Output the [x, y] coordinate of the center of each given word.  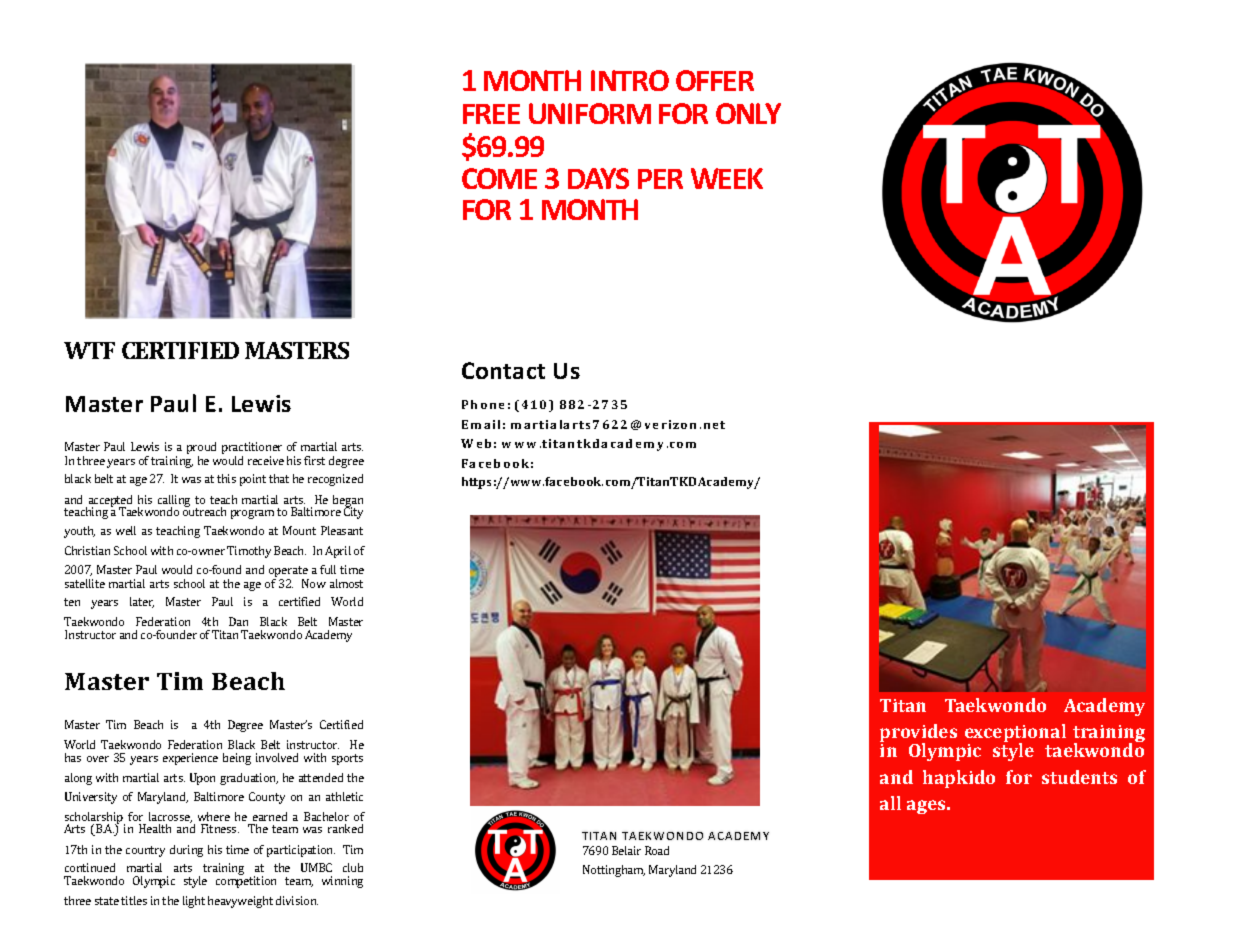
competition [246, 881]
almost [346, 583]
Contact [503, 370]
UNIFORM [590, 113]
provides [918, 734]
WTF [89, 350]
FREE [491, 114]
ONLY [748, 113]
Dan [238, 621]
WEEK [727, 178]
